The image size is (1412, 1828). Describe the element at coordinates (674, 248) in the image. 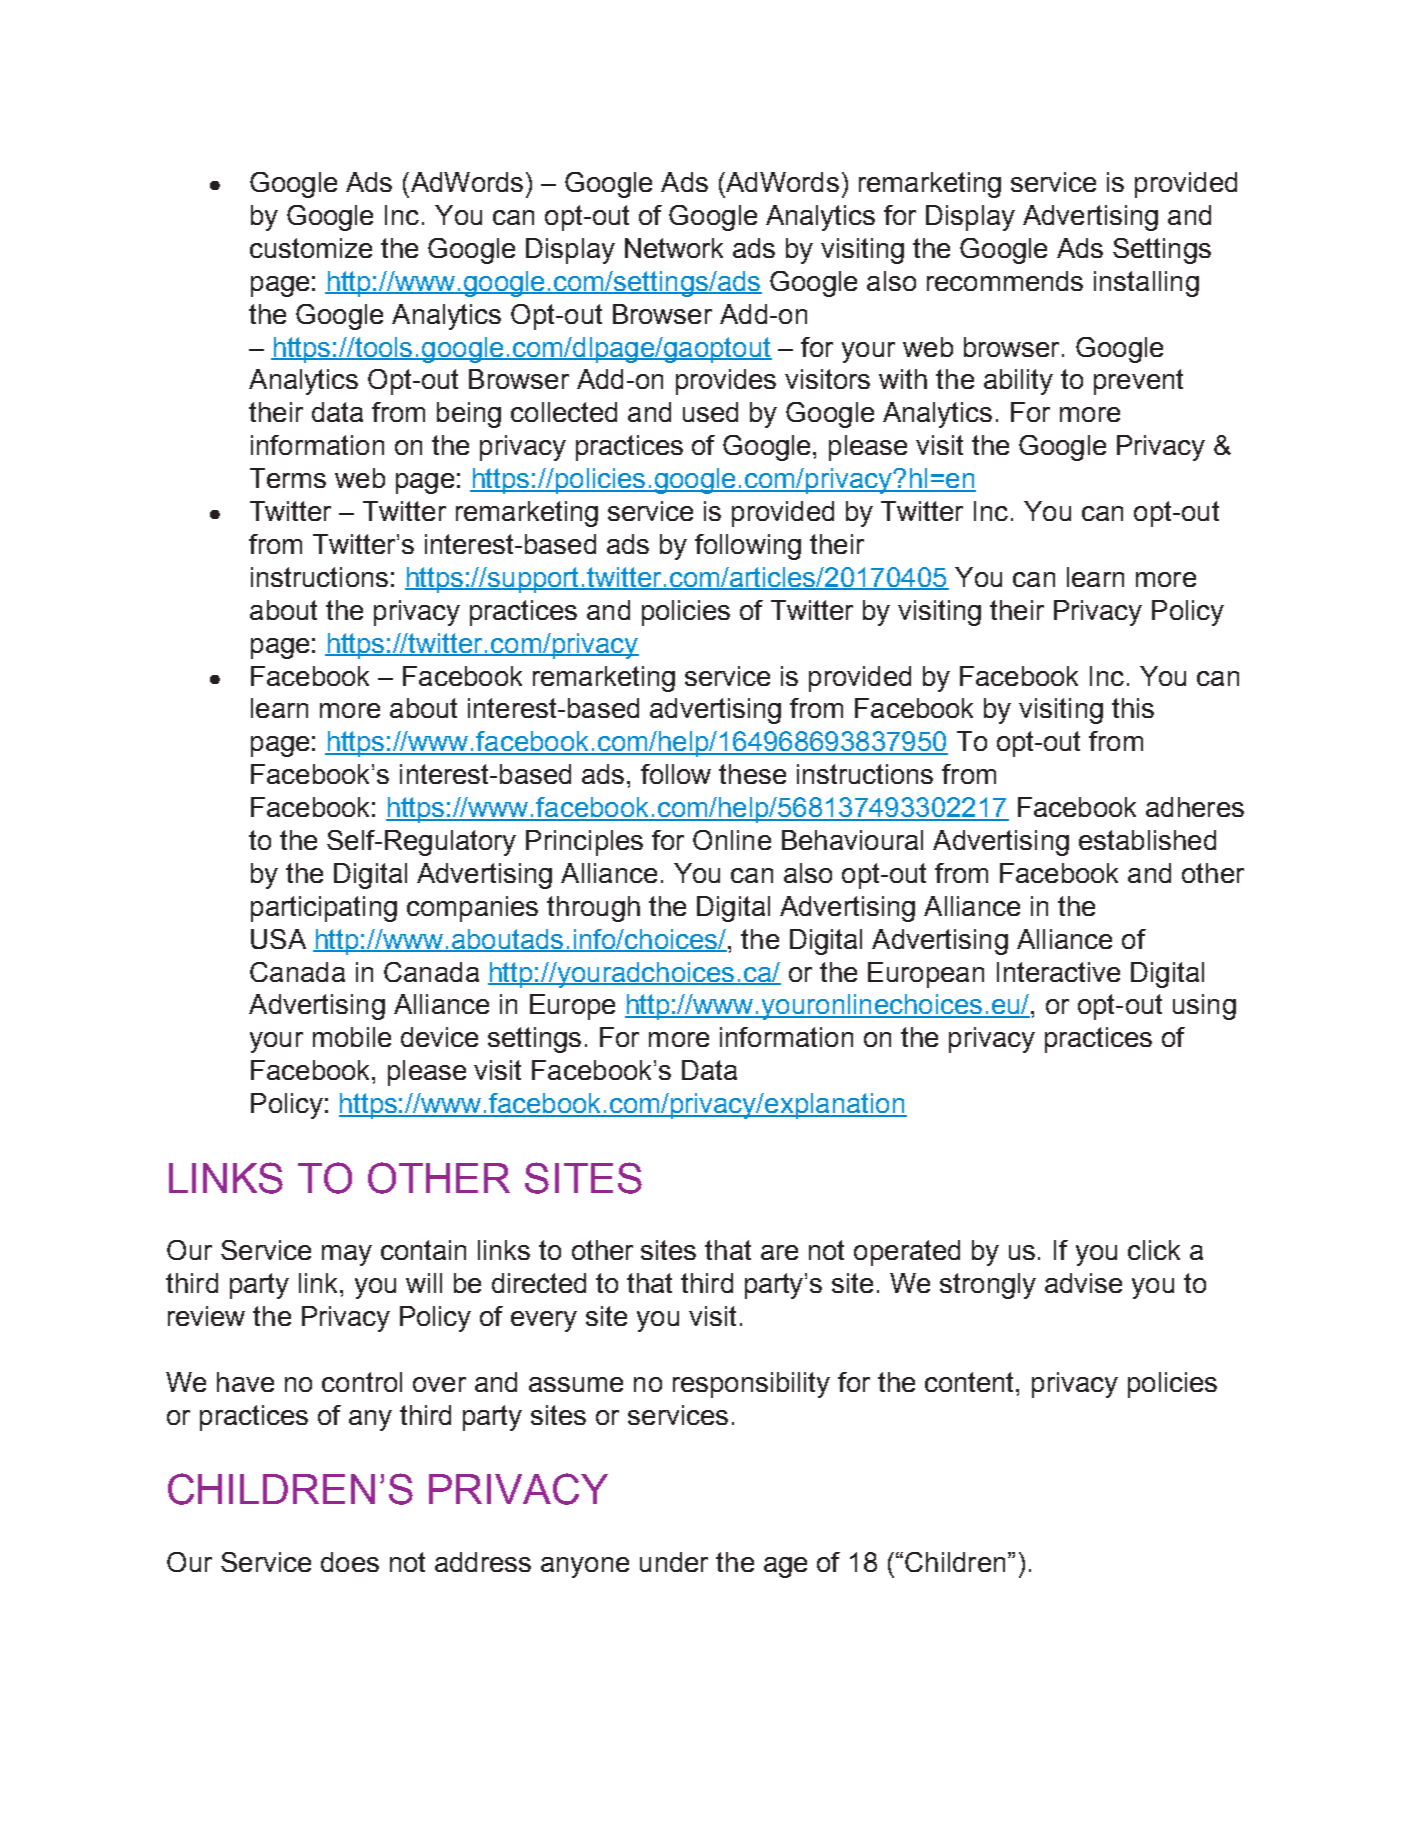

I see `Network` at that location.
